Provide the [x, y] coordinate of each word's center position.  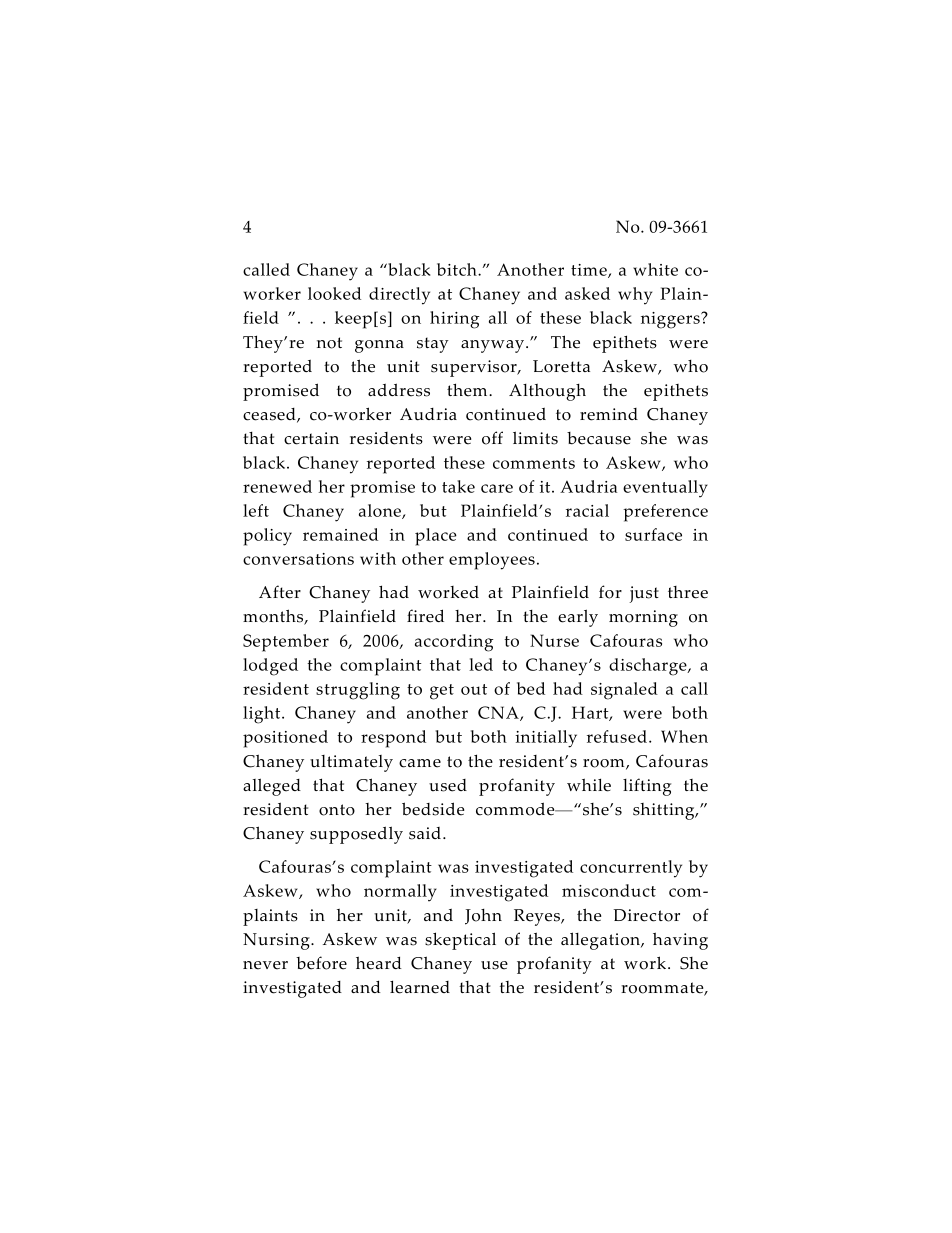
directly [399, 296]
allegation [601, 941]
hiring [454, 320]
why [635, 296]
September [286, 643]
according [454, 643]
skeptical [460, 941]
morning [643, 618]
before [321, 963]
